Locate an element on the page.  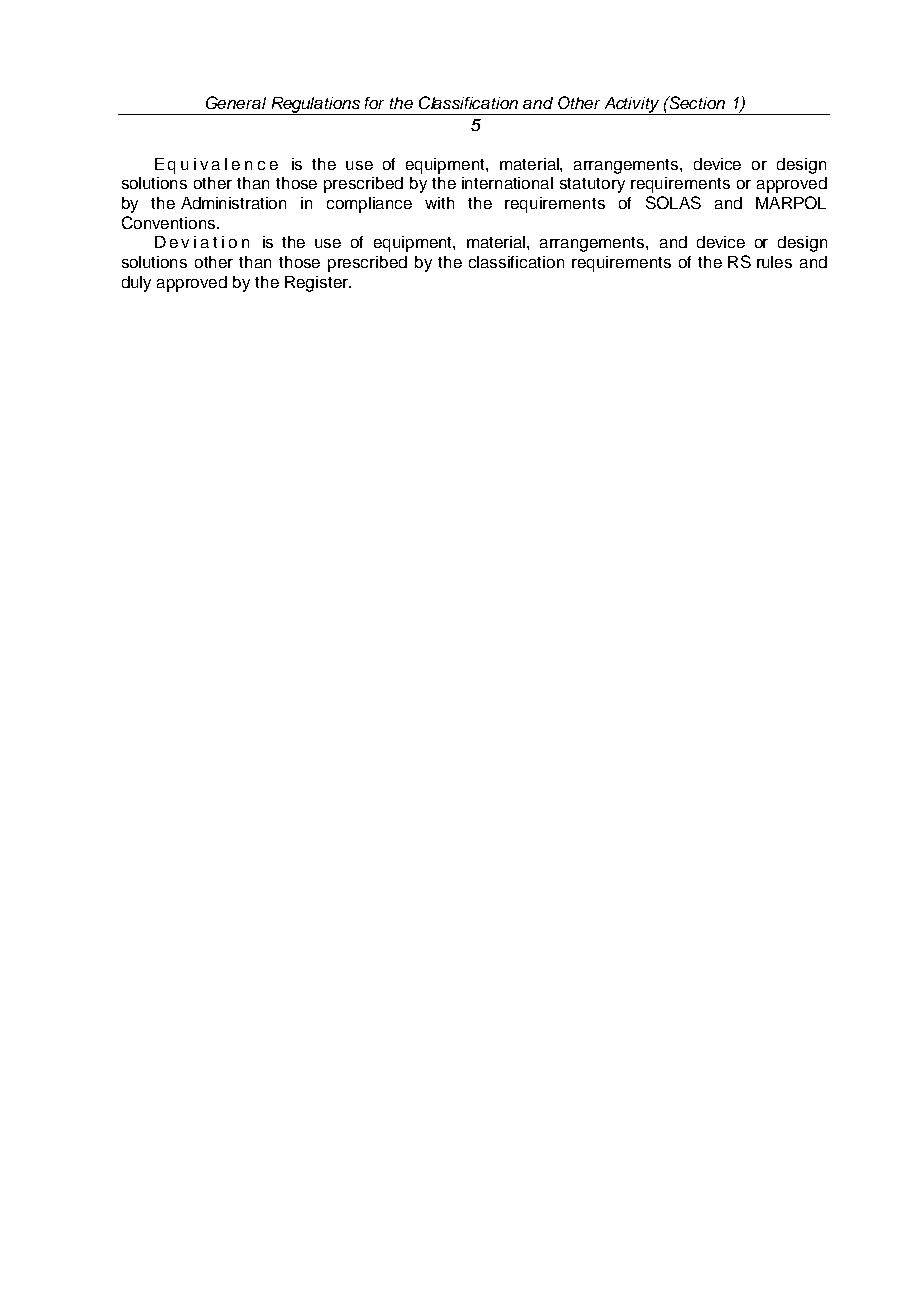
Register is located at coordinates (317, 284).
